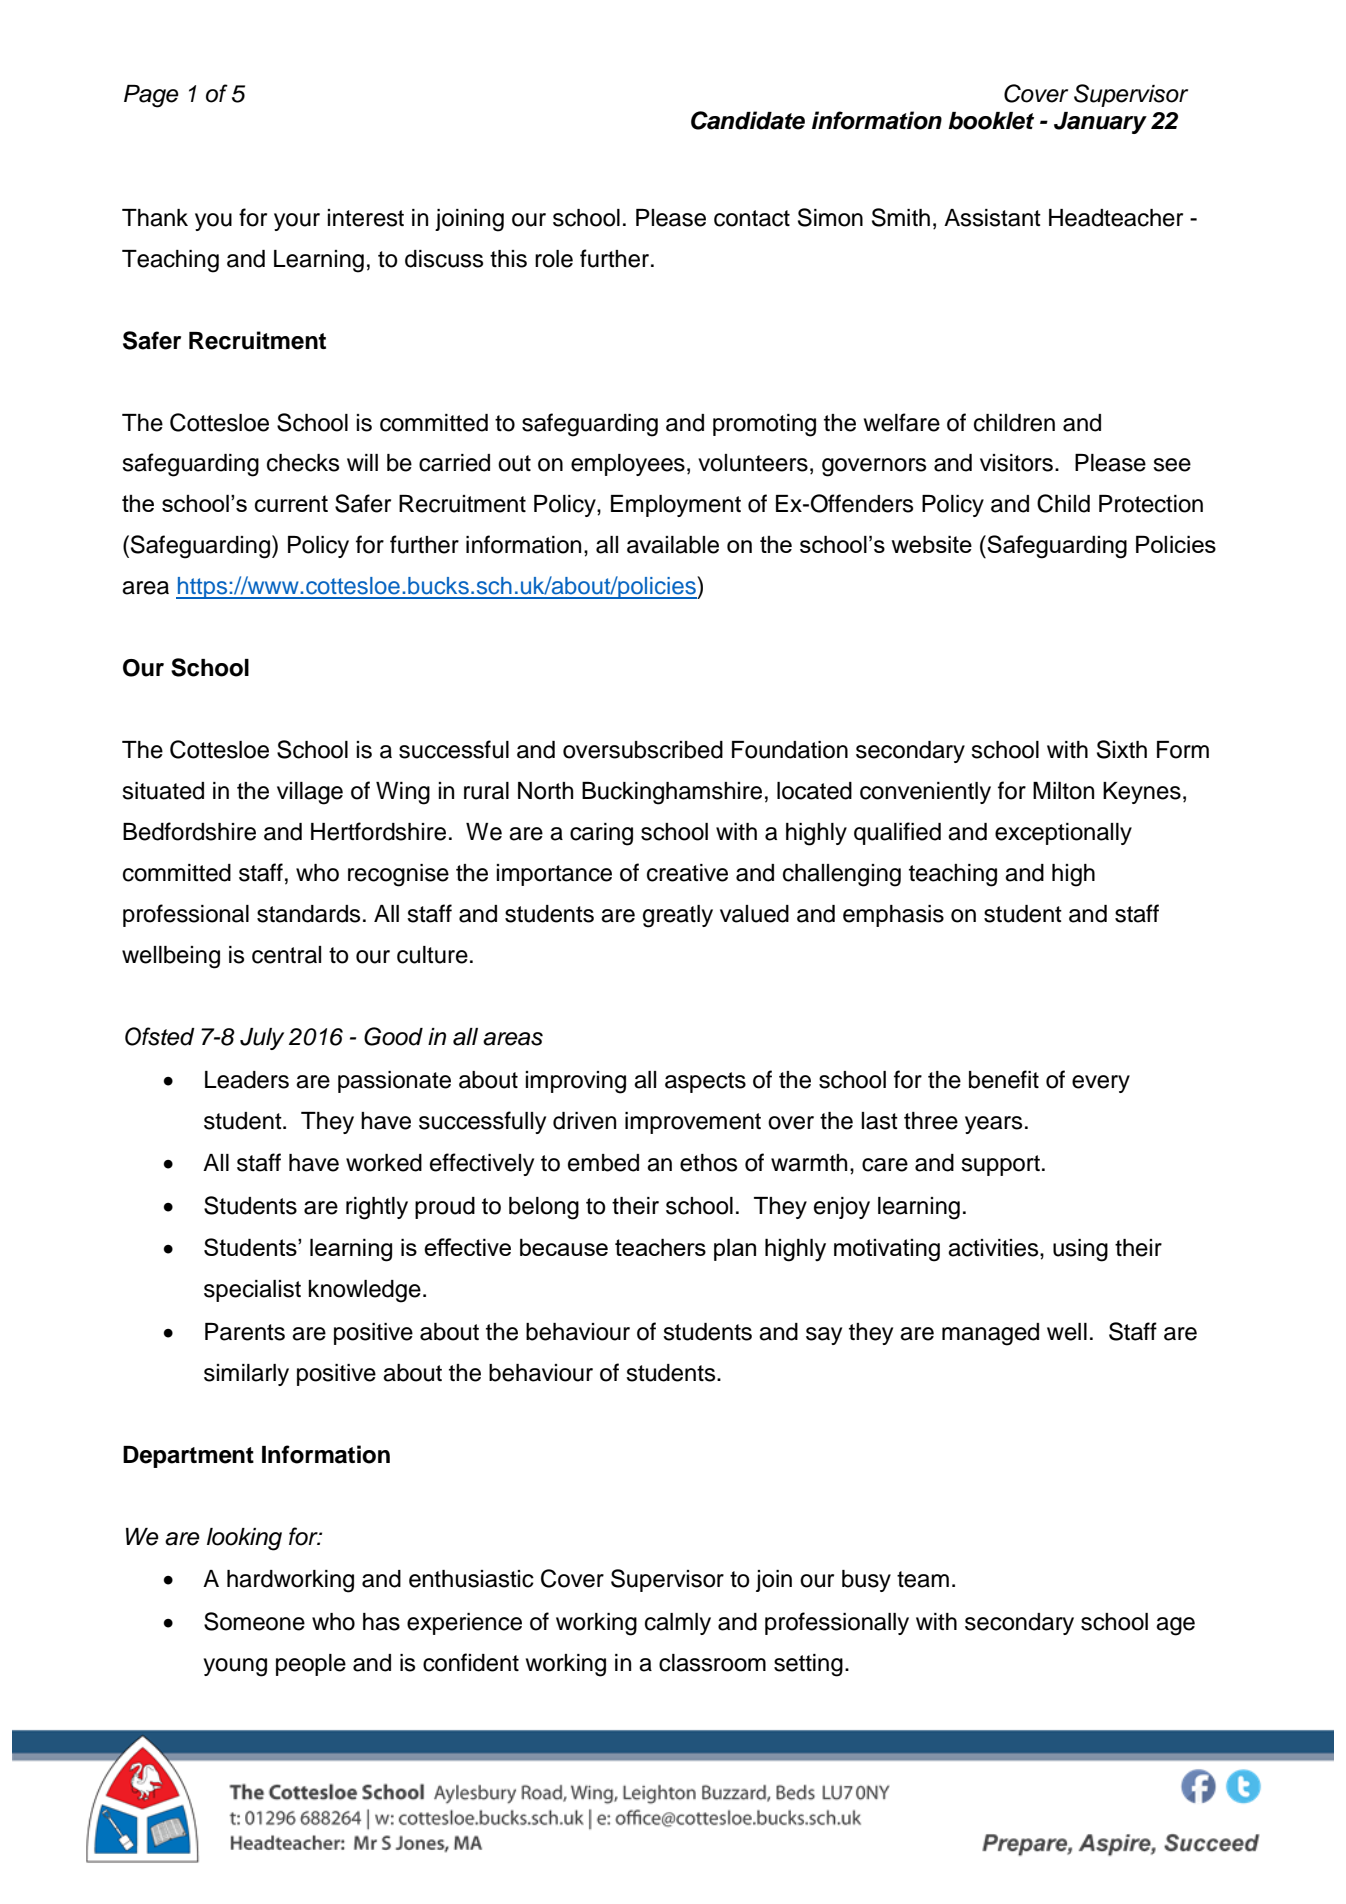 The height and width of the screenshot is (1904, 1346). What do you see at coordinates (308, 914) in the screenshot?
I see `standards` at bounding box center [308, 914].
